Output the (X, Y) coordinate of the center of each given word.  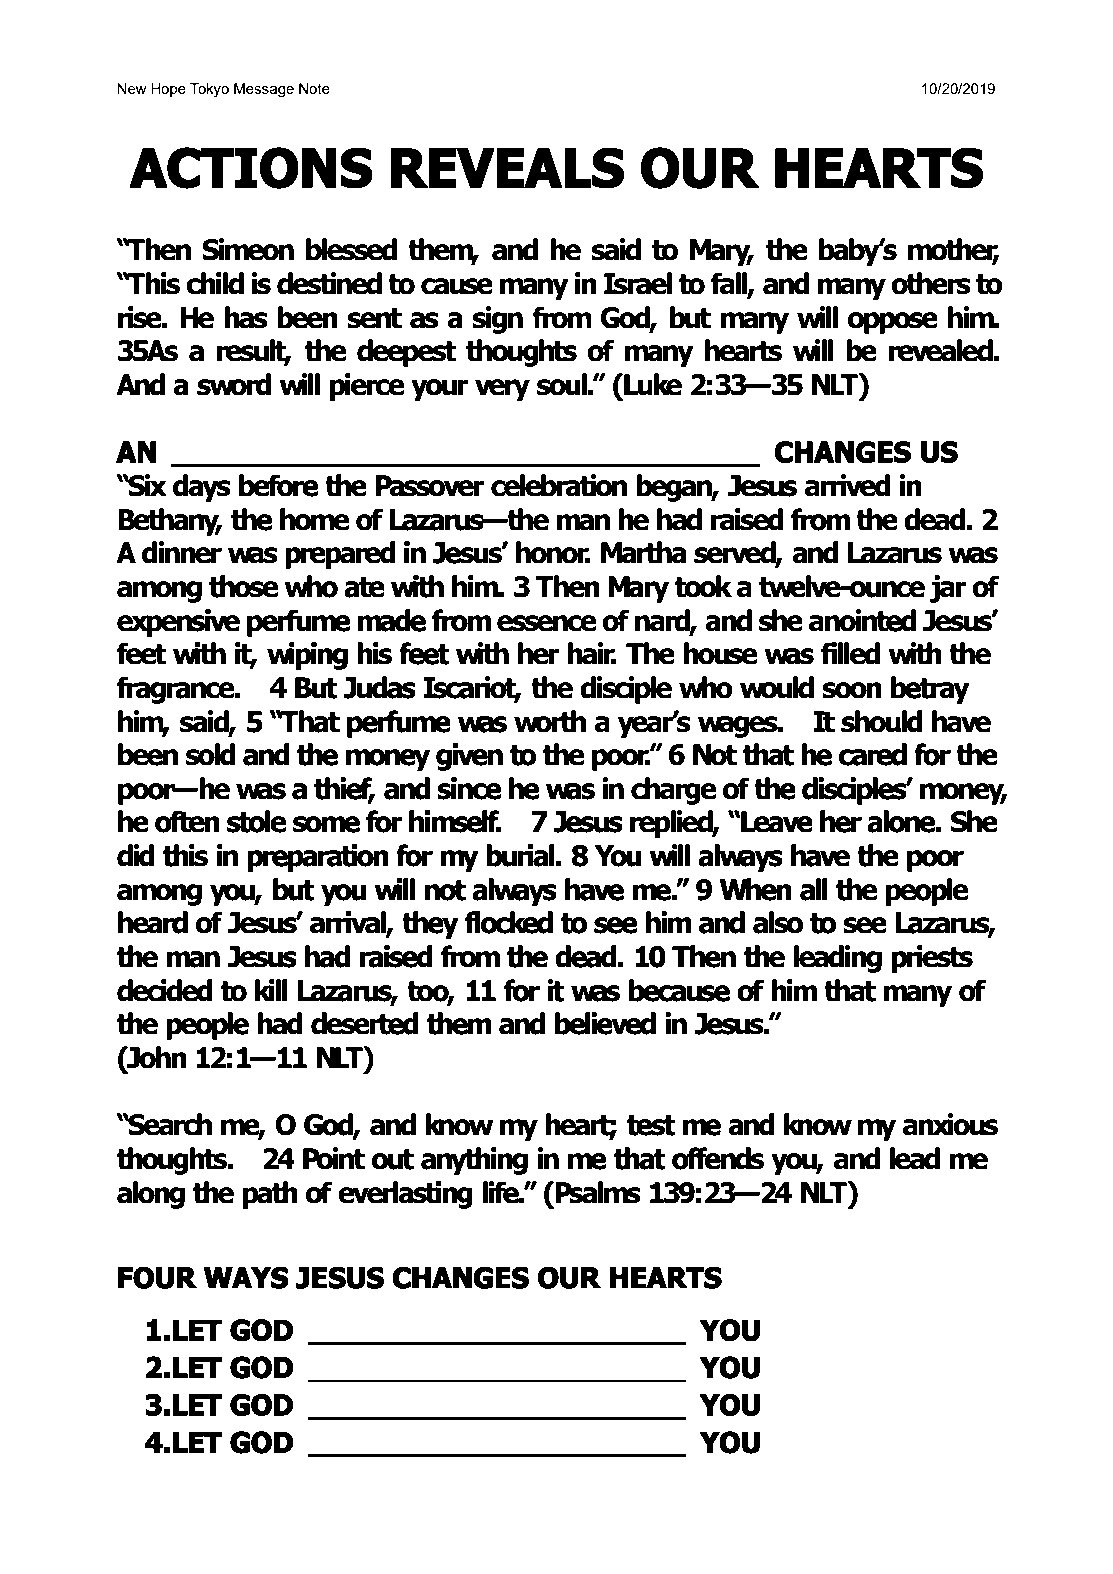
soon (852, 690)
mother (954, 250)
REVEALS (507, 168)
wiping (307, 656)
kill (271, 990)
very (502, 390)
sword (234, 384)
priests (932, 959)
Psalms (597, 1192)
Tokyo (209, 90)
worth (550, 721)
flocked (509, 922)
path (270, 1195)
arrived (848, 485)
